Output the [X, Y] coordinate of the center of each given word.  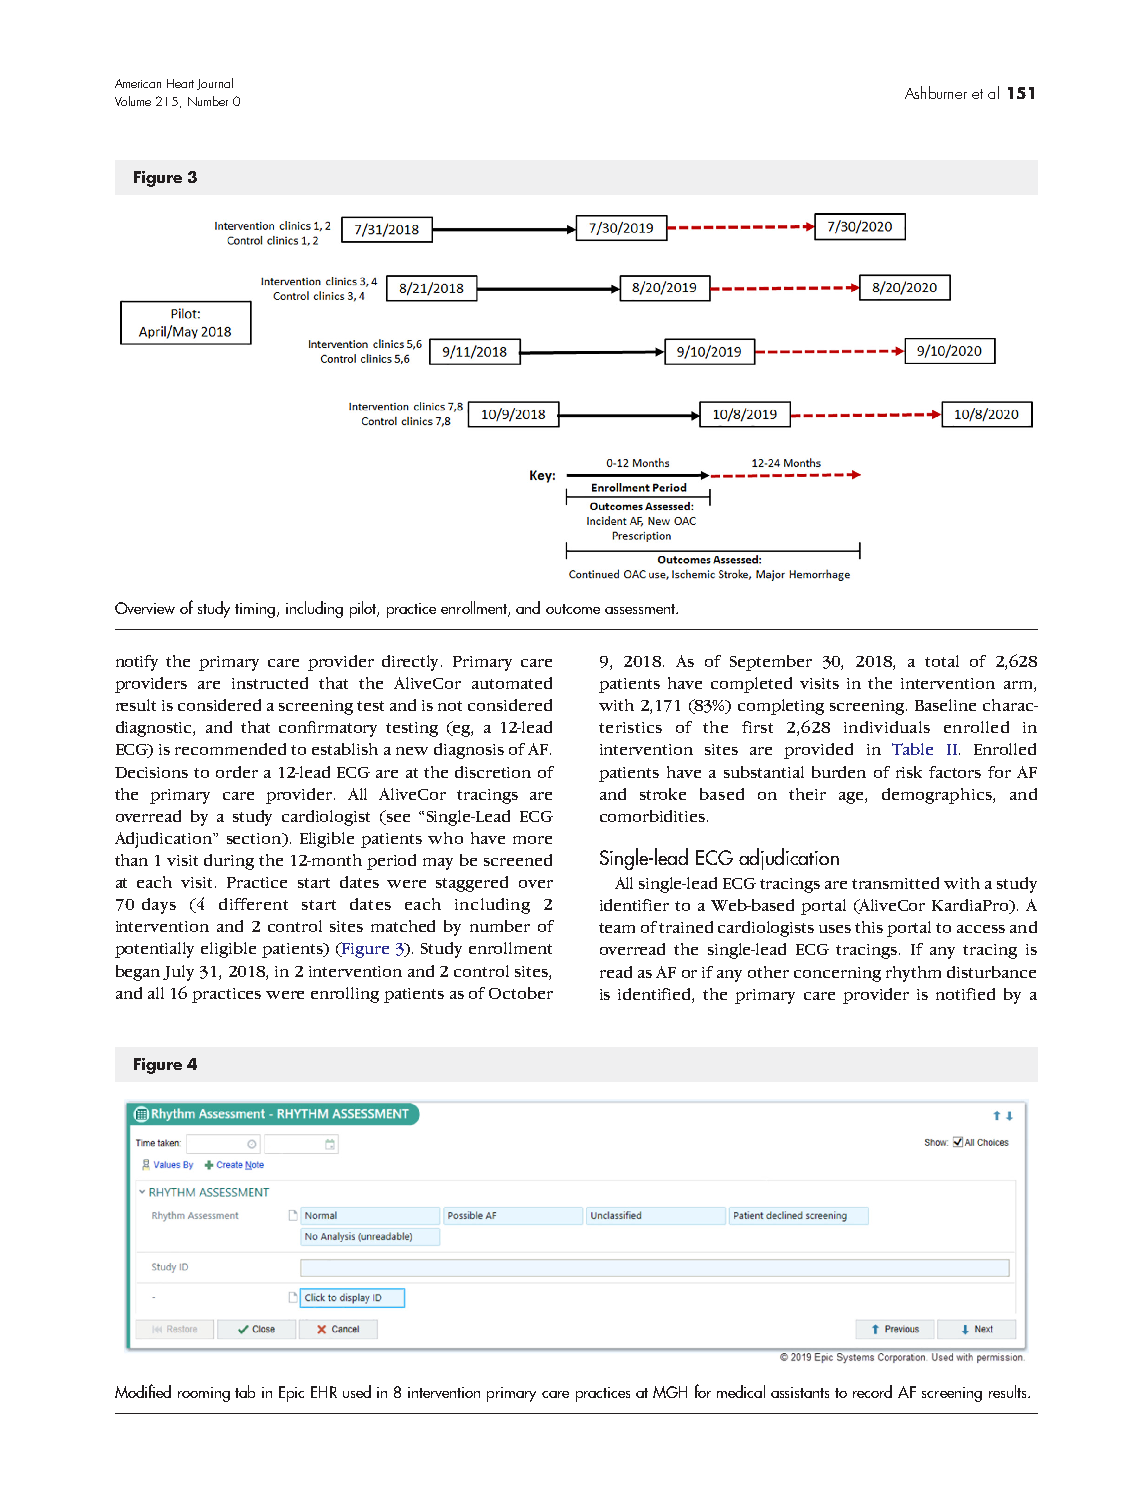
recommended [230, 749]
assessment [641, 609]
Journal [215, 84]
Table [912, 749]
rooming [204, 1394]
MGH [670, 1392]
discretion [493, 772]
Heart [180, 83]
